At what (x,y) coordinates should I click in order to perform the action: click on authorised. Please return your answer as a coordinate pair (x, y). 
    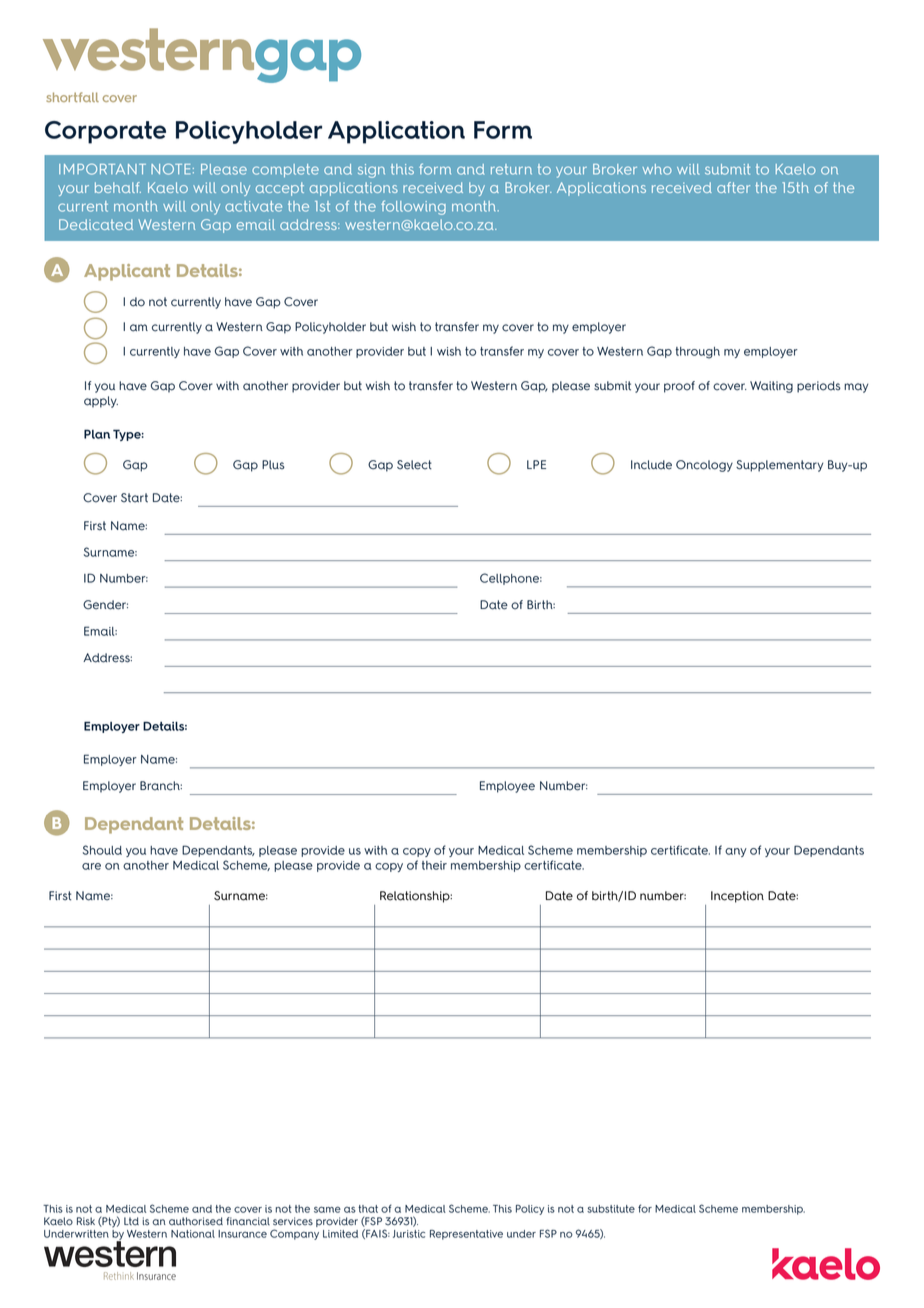
    Looking at the image, I should click on (196, 1221).
